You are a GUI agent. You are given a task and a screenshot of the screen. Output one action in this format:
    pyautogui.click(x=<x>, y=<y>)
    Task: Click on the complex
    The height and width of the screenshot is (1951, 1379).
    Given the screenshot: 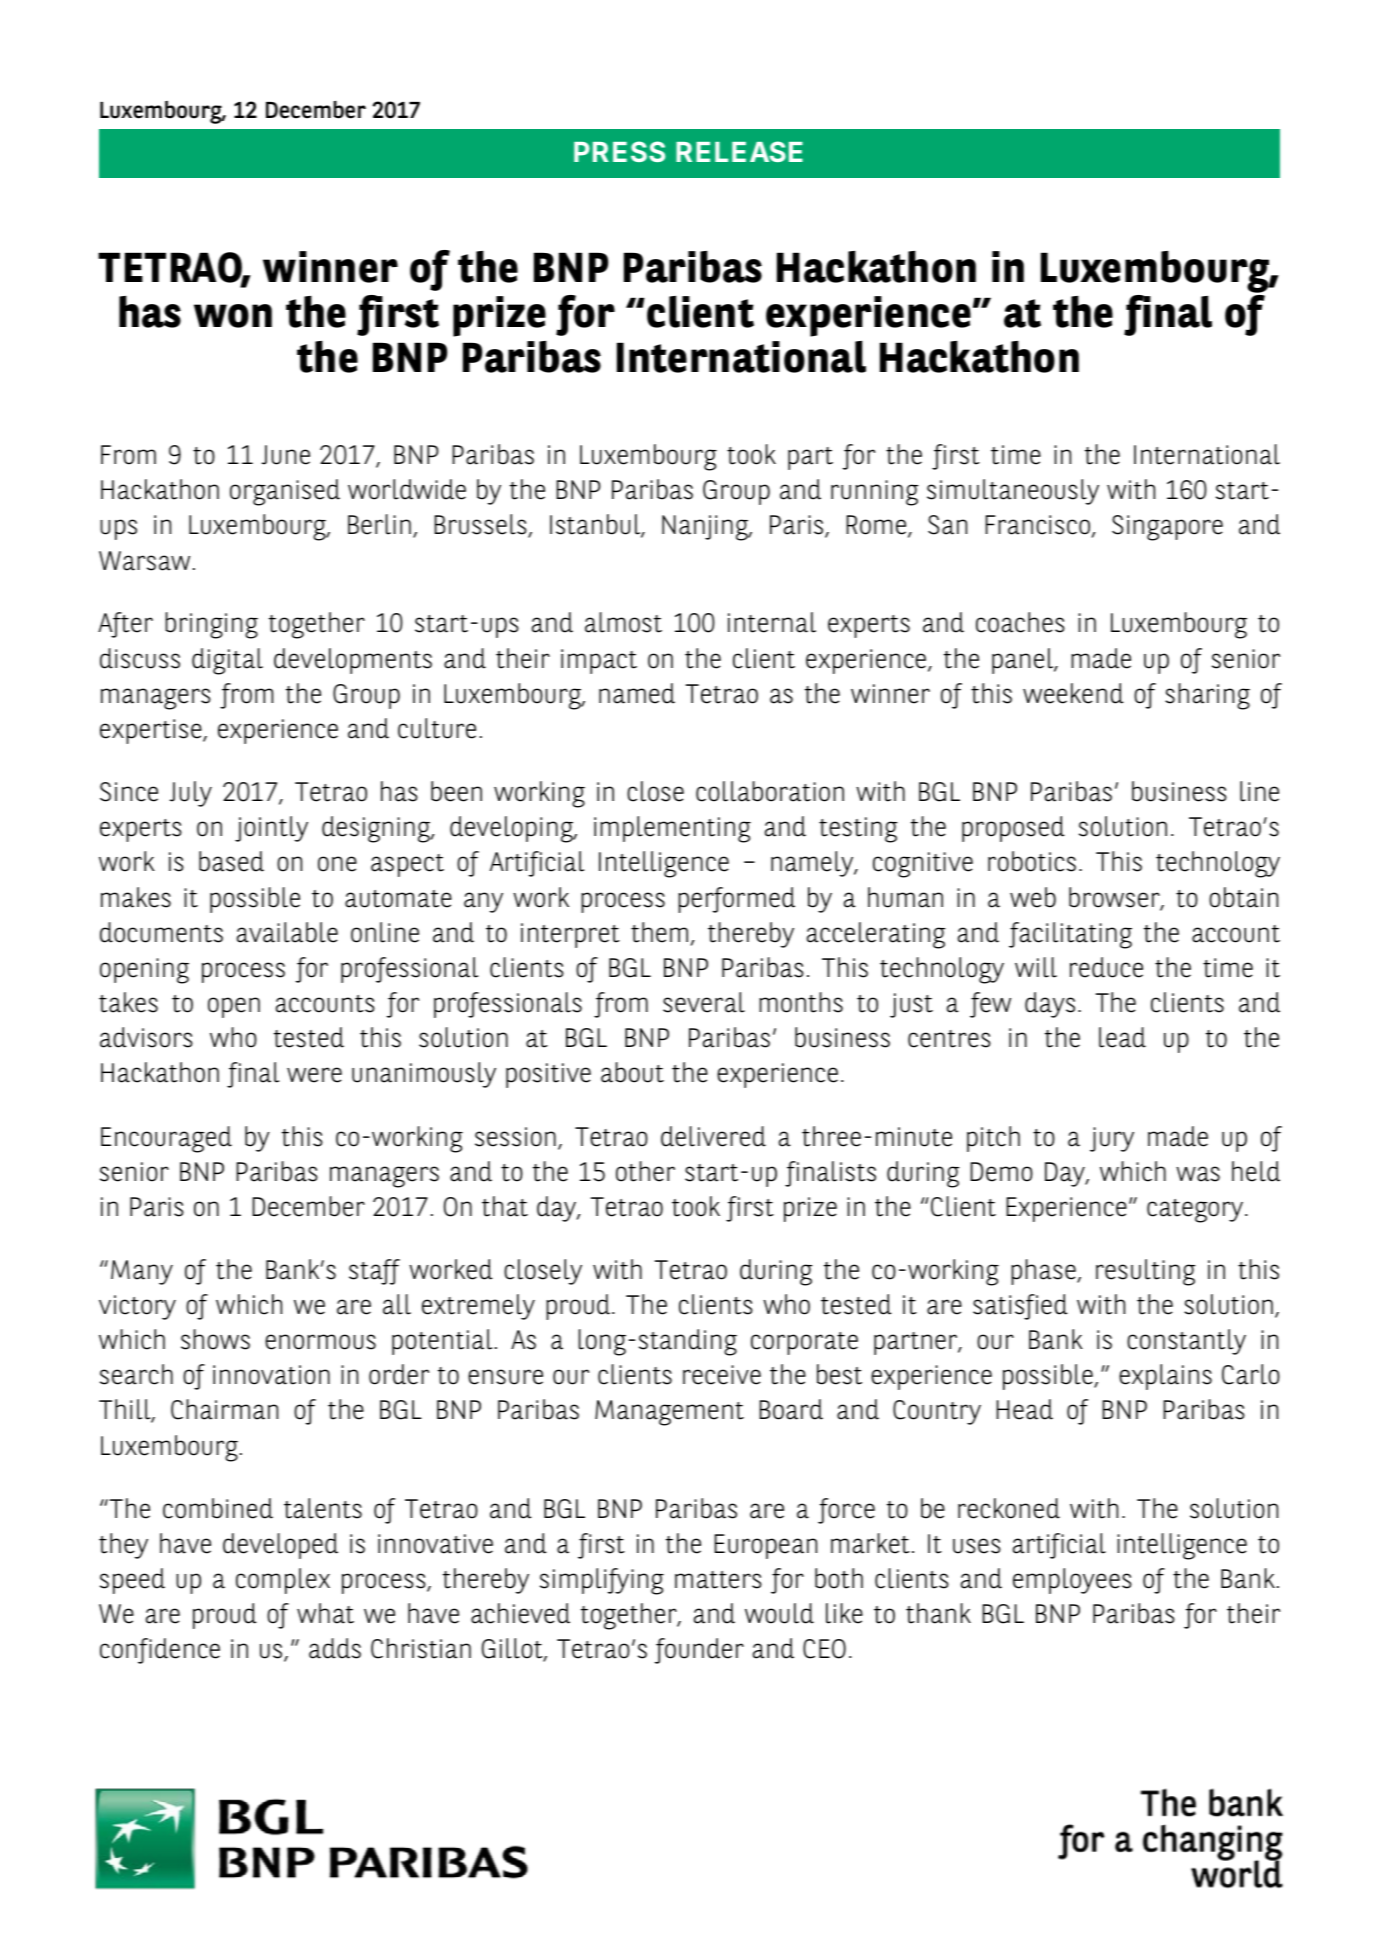 What is the action you would take?
    pyautogui.click(x=283, y=1581)
